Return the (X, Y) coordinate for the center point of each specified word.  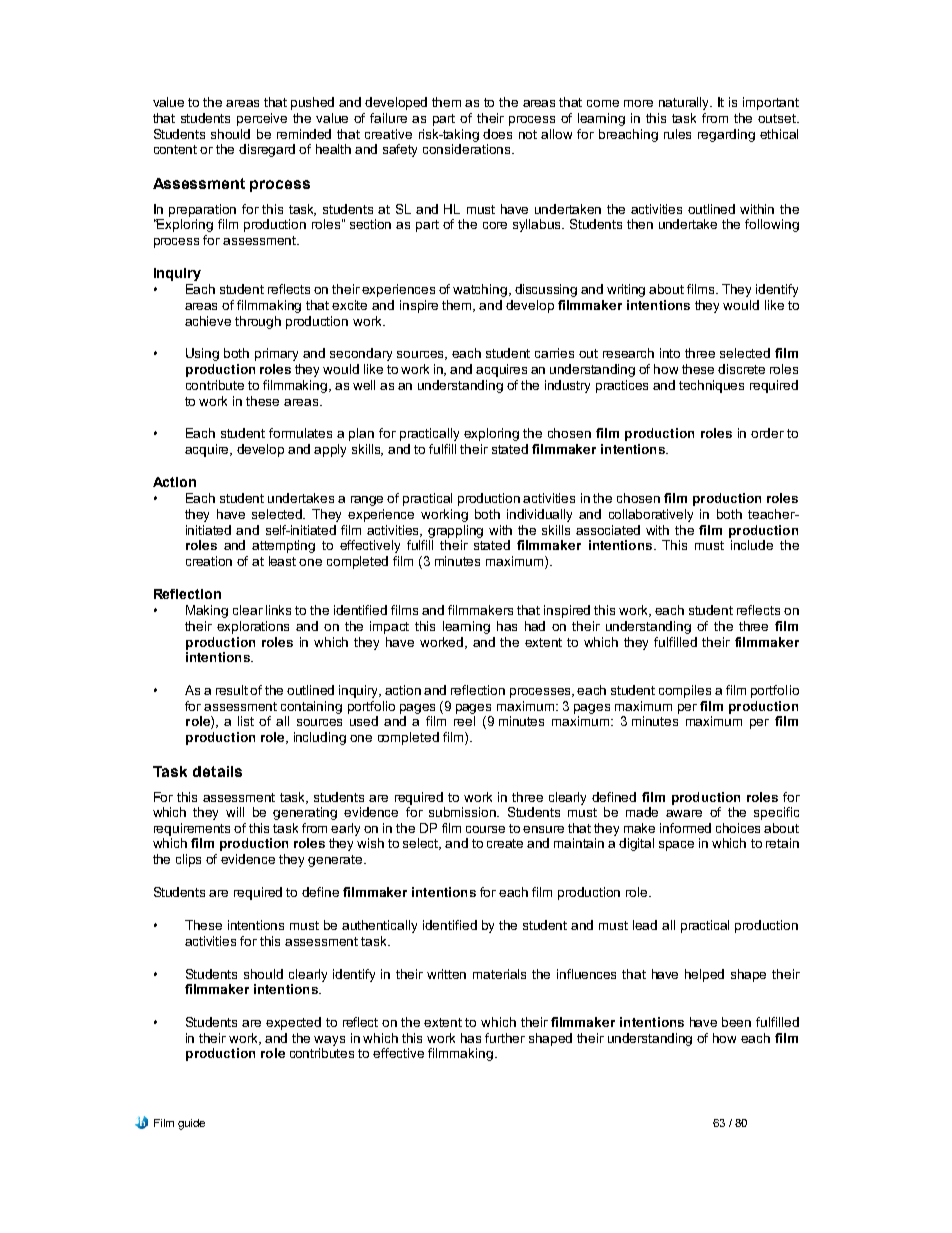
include (752, 545)
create (505, 843)
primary (276, 354)
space (676, 846)
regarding (726, 135)
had (535, 626)
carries (554, 353)
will (235, 812)
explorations (253, 627)
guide (191, 1124)
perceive (262, 119)
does (497, 134)
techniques (711, 386)
